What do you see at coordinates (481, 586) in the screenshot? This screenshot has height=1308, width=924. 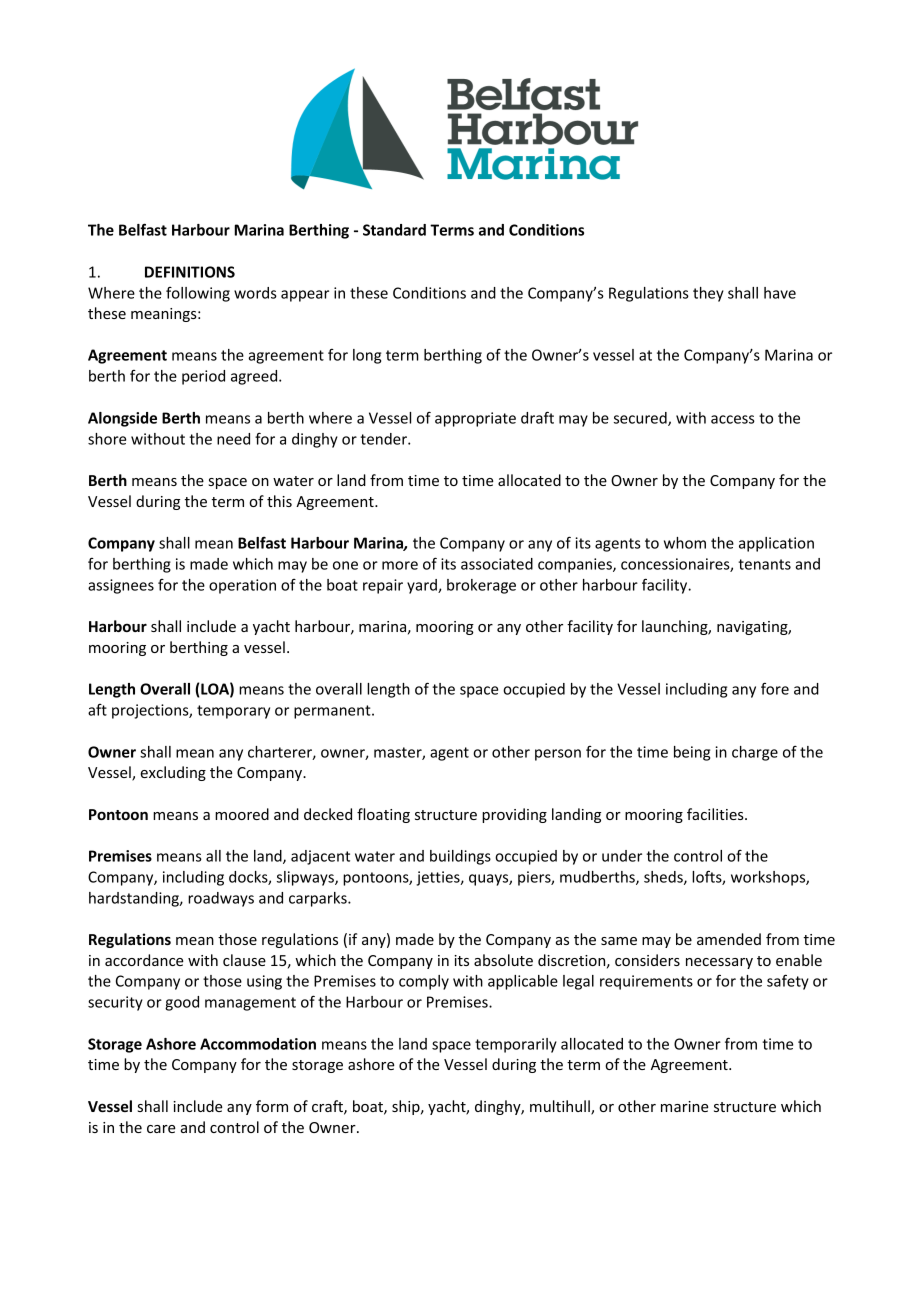 I see `brokerage` at bounding box center [481, 586].
